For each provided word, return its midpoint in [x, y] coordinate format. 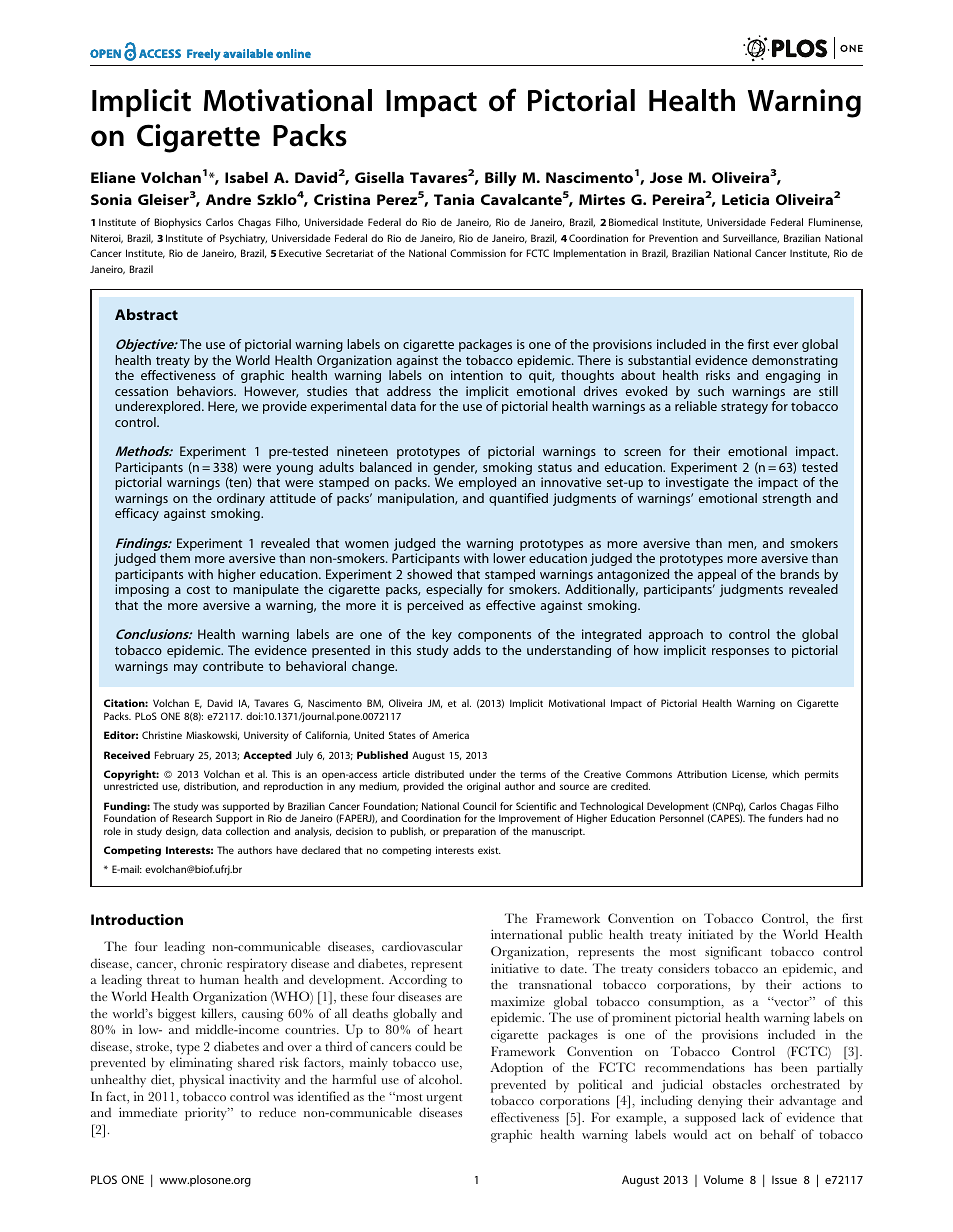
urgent [444, 1099]
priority [207, 1114]
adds [467, 650]
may [186, 669]
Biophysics [178, 223]
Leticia [745, 199]
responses [740, 653]
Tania [454, 199]
